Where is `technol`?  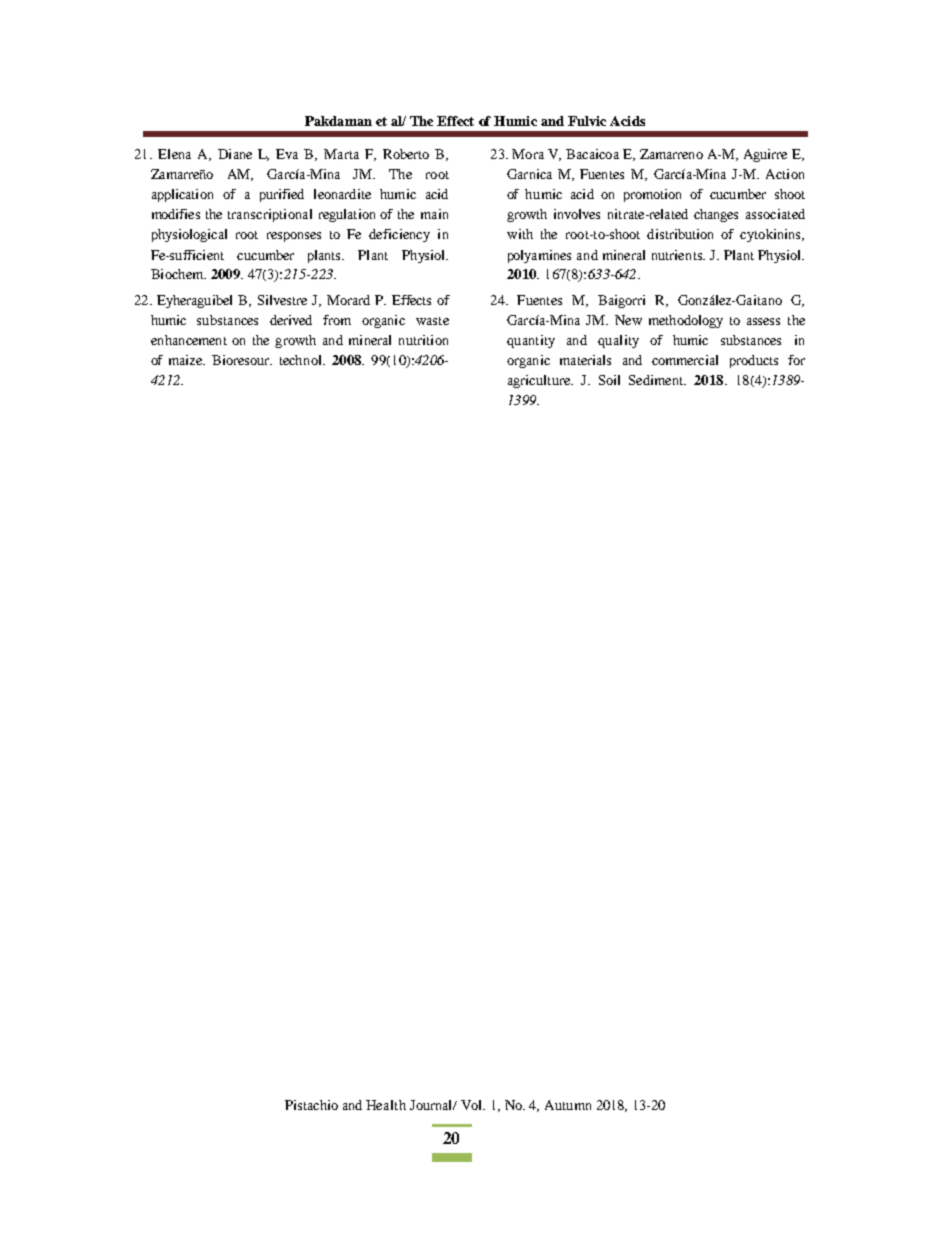
technol is located at coordinates (302, 360).
